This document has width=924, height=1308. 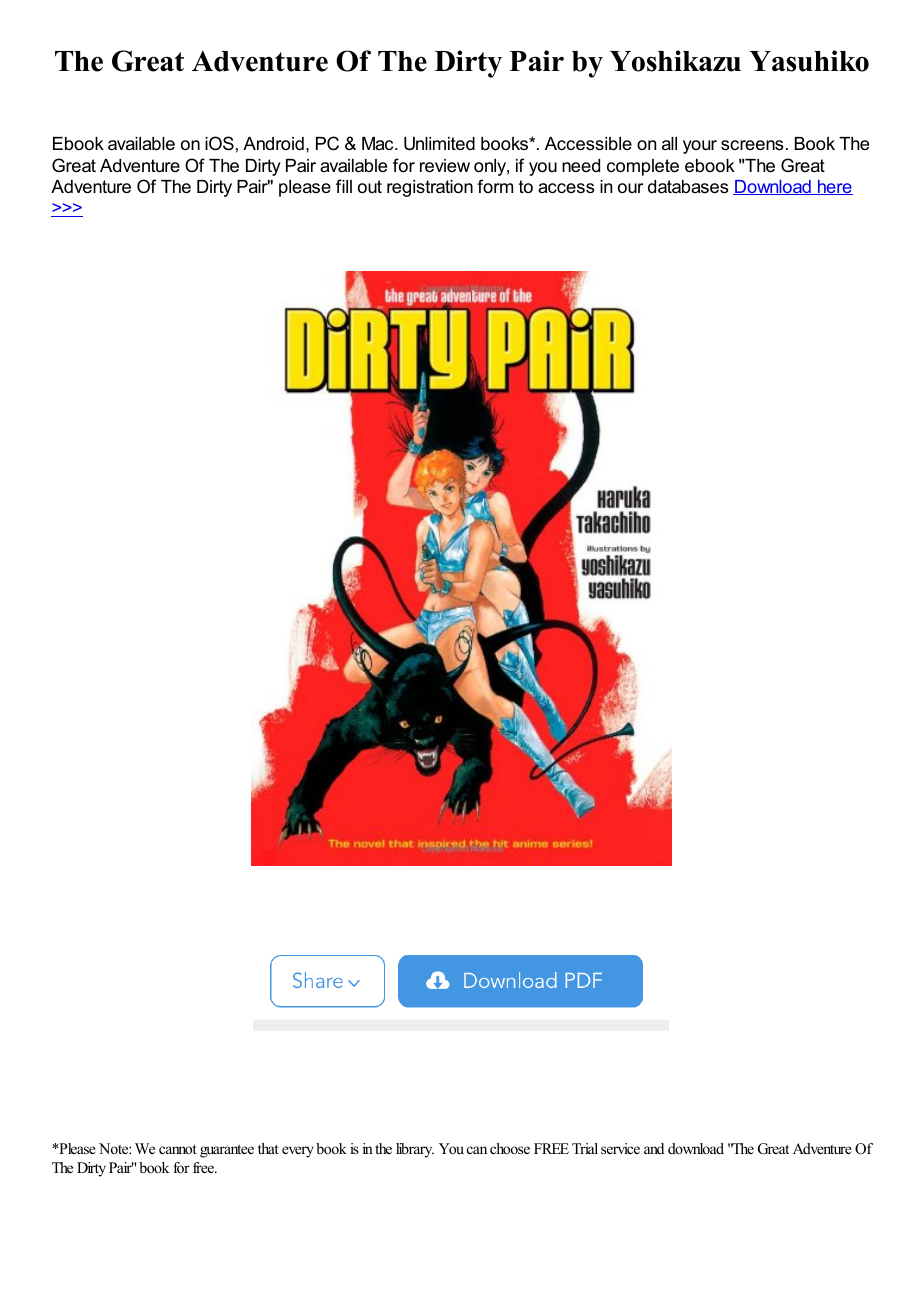 What do you see at coordinates (430, 188) in the document?
I see `registration` at bounding box center [430, 188].
